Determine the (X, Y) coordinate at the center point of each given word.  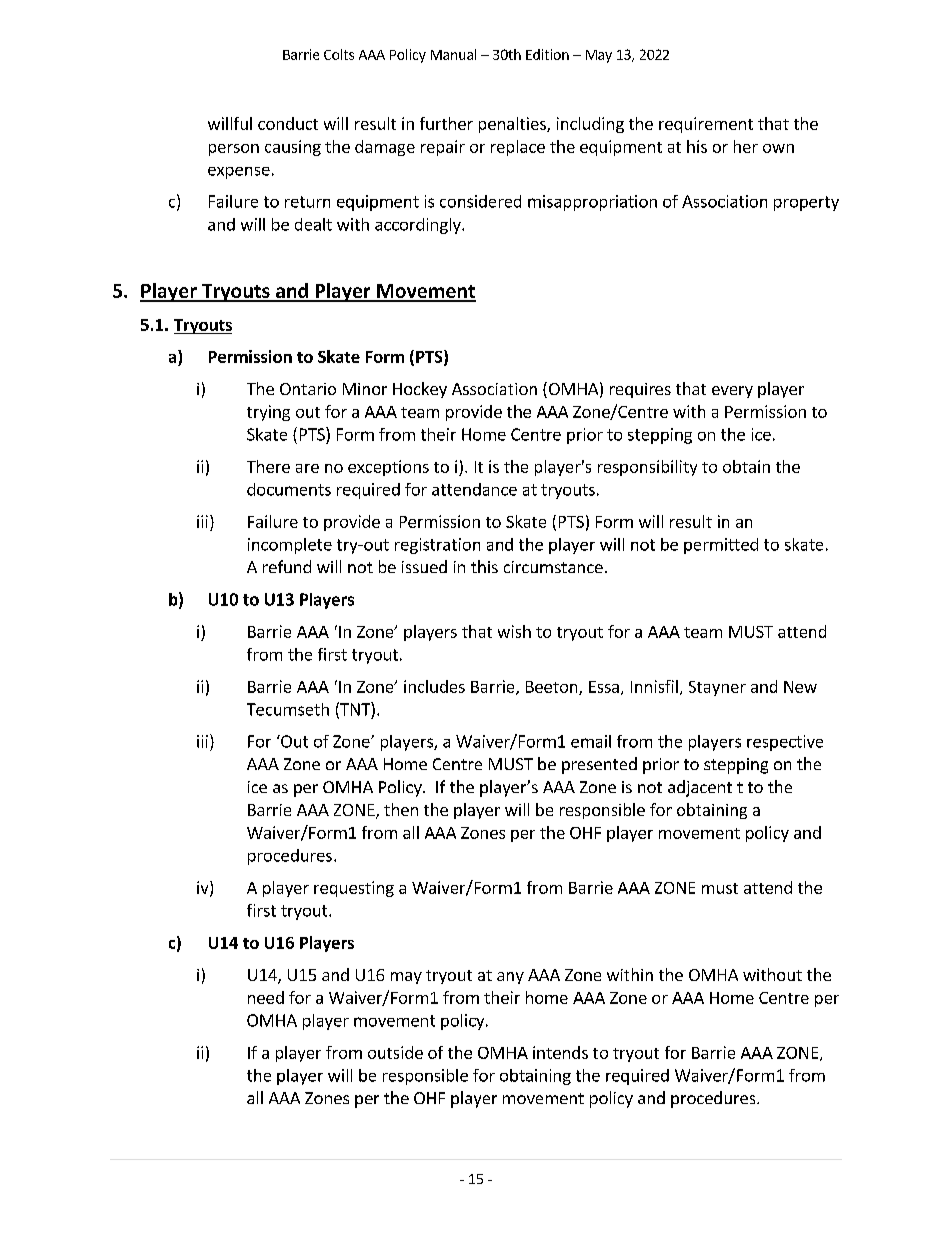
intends (560, 1052)
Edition (547, 54)
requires (640, 390)
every (732, 392)
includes (434, 686)
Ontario (308, 389)
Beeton (553, 688)
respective (785, 743)
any (510, 978)
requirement (706, 125)
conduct (288, 123)
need (266, 997)
